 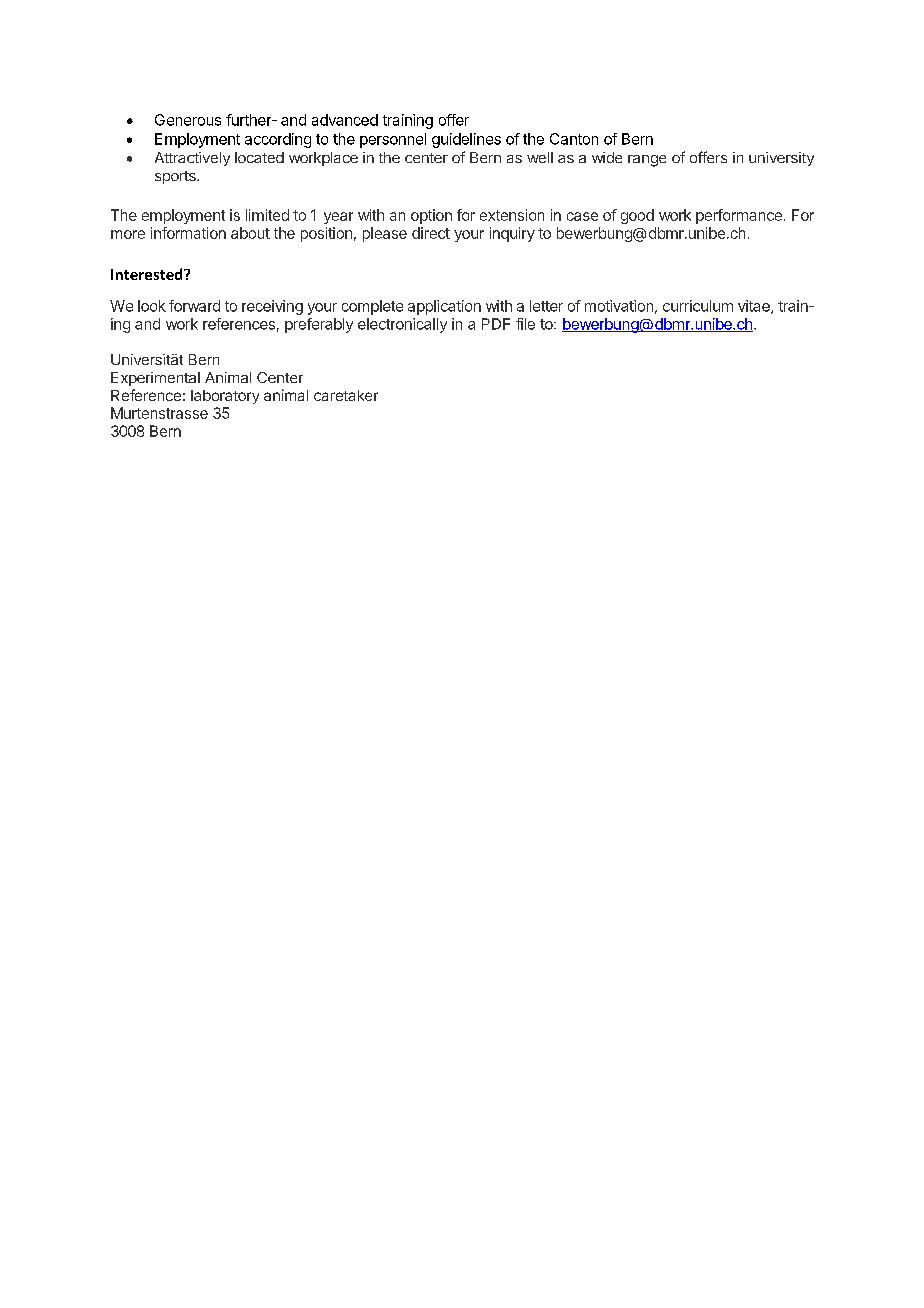 What do you see at coordinates (188, 120) in the image?
I see `Generous` at bounding box center [188, 120].
